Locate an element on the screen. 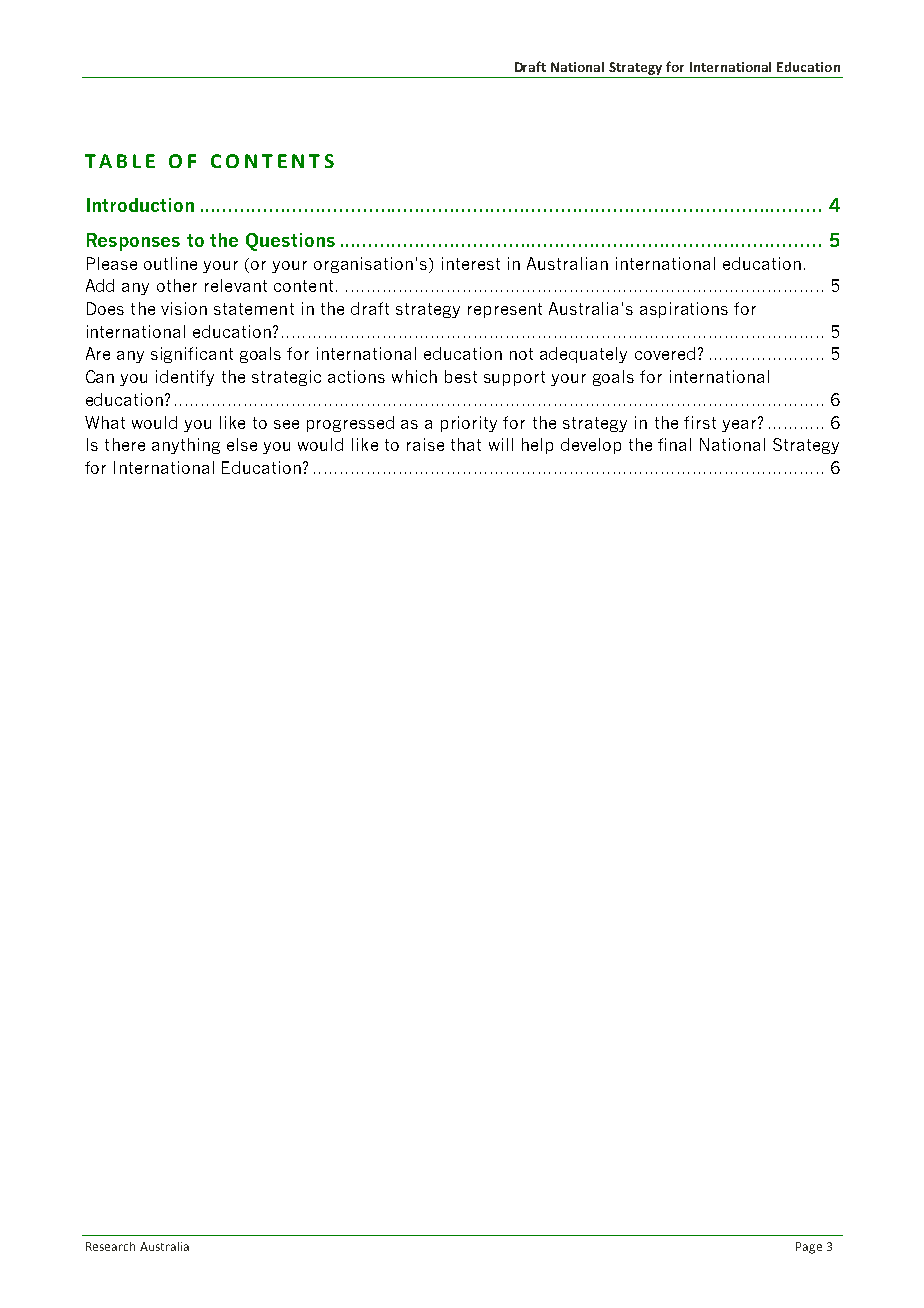  aspirations is located at coordinates (684, 310).
